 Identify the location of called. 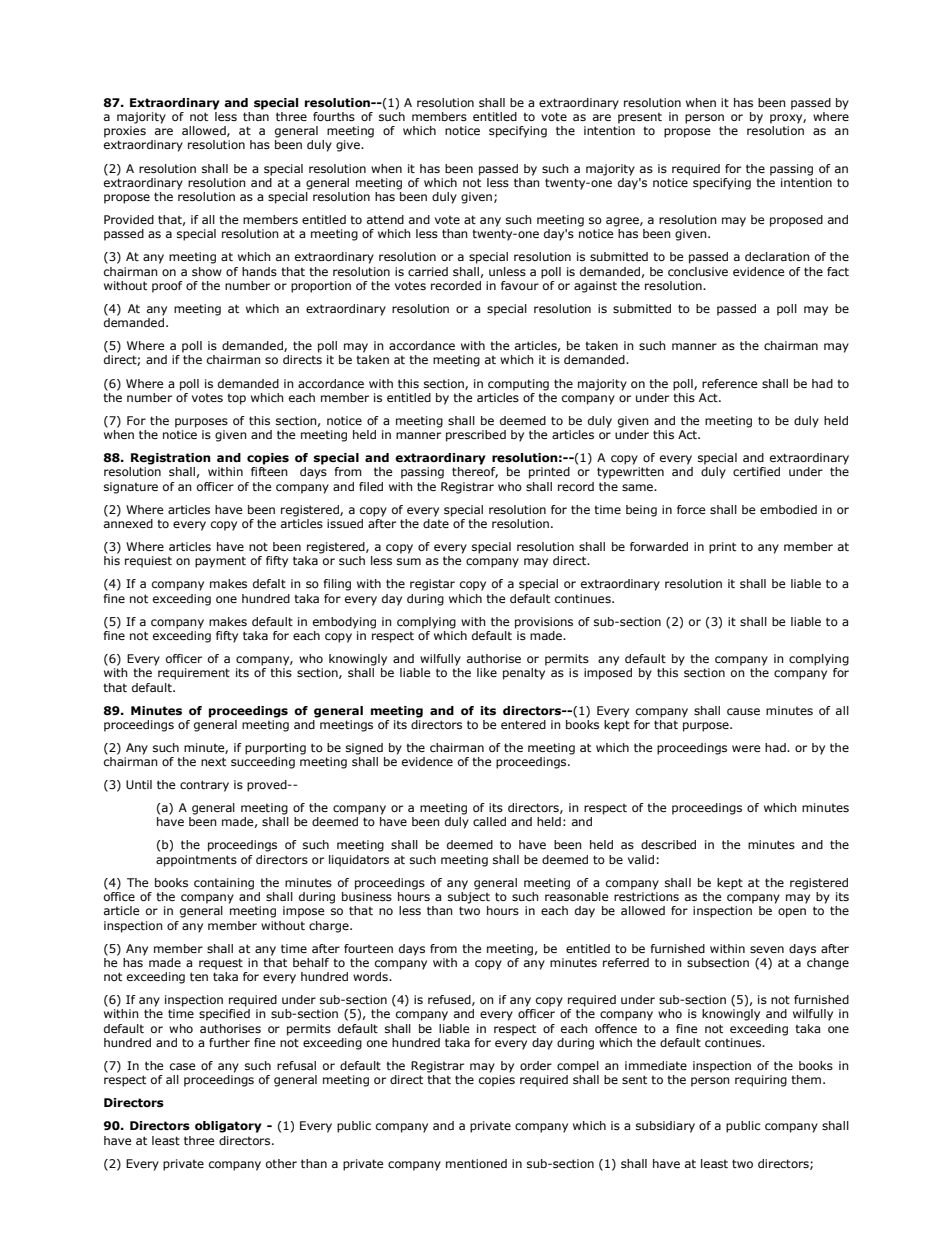
(489, 821).
